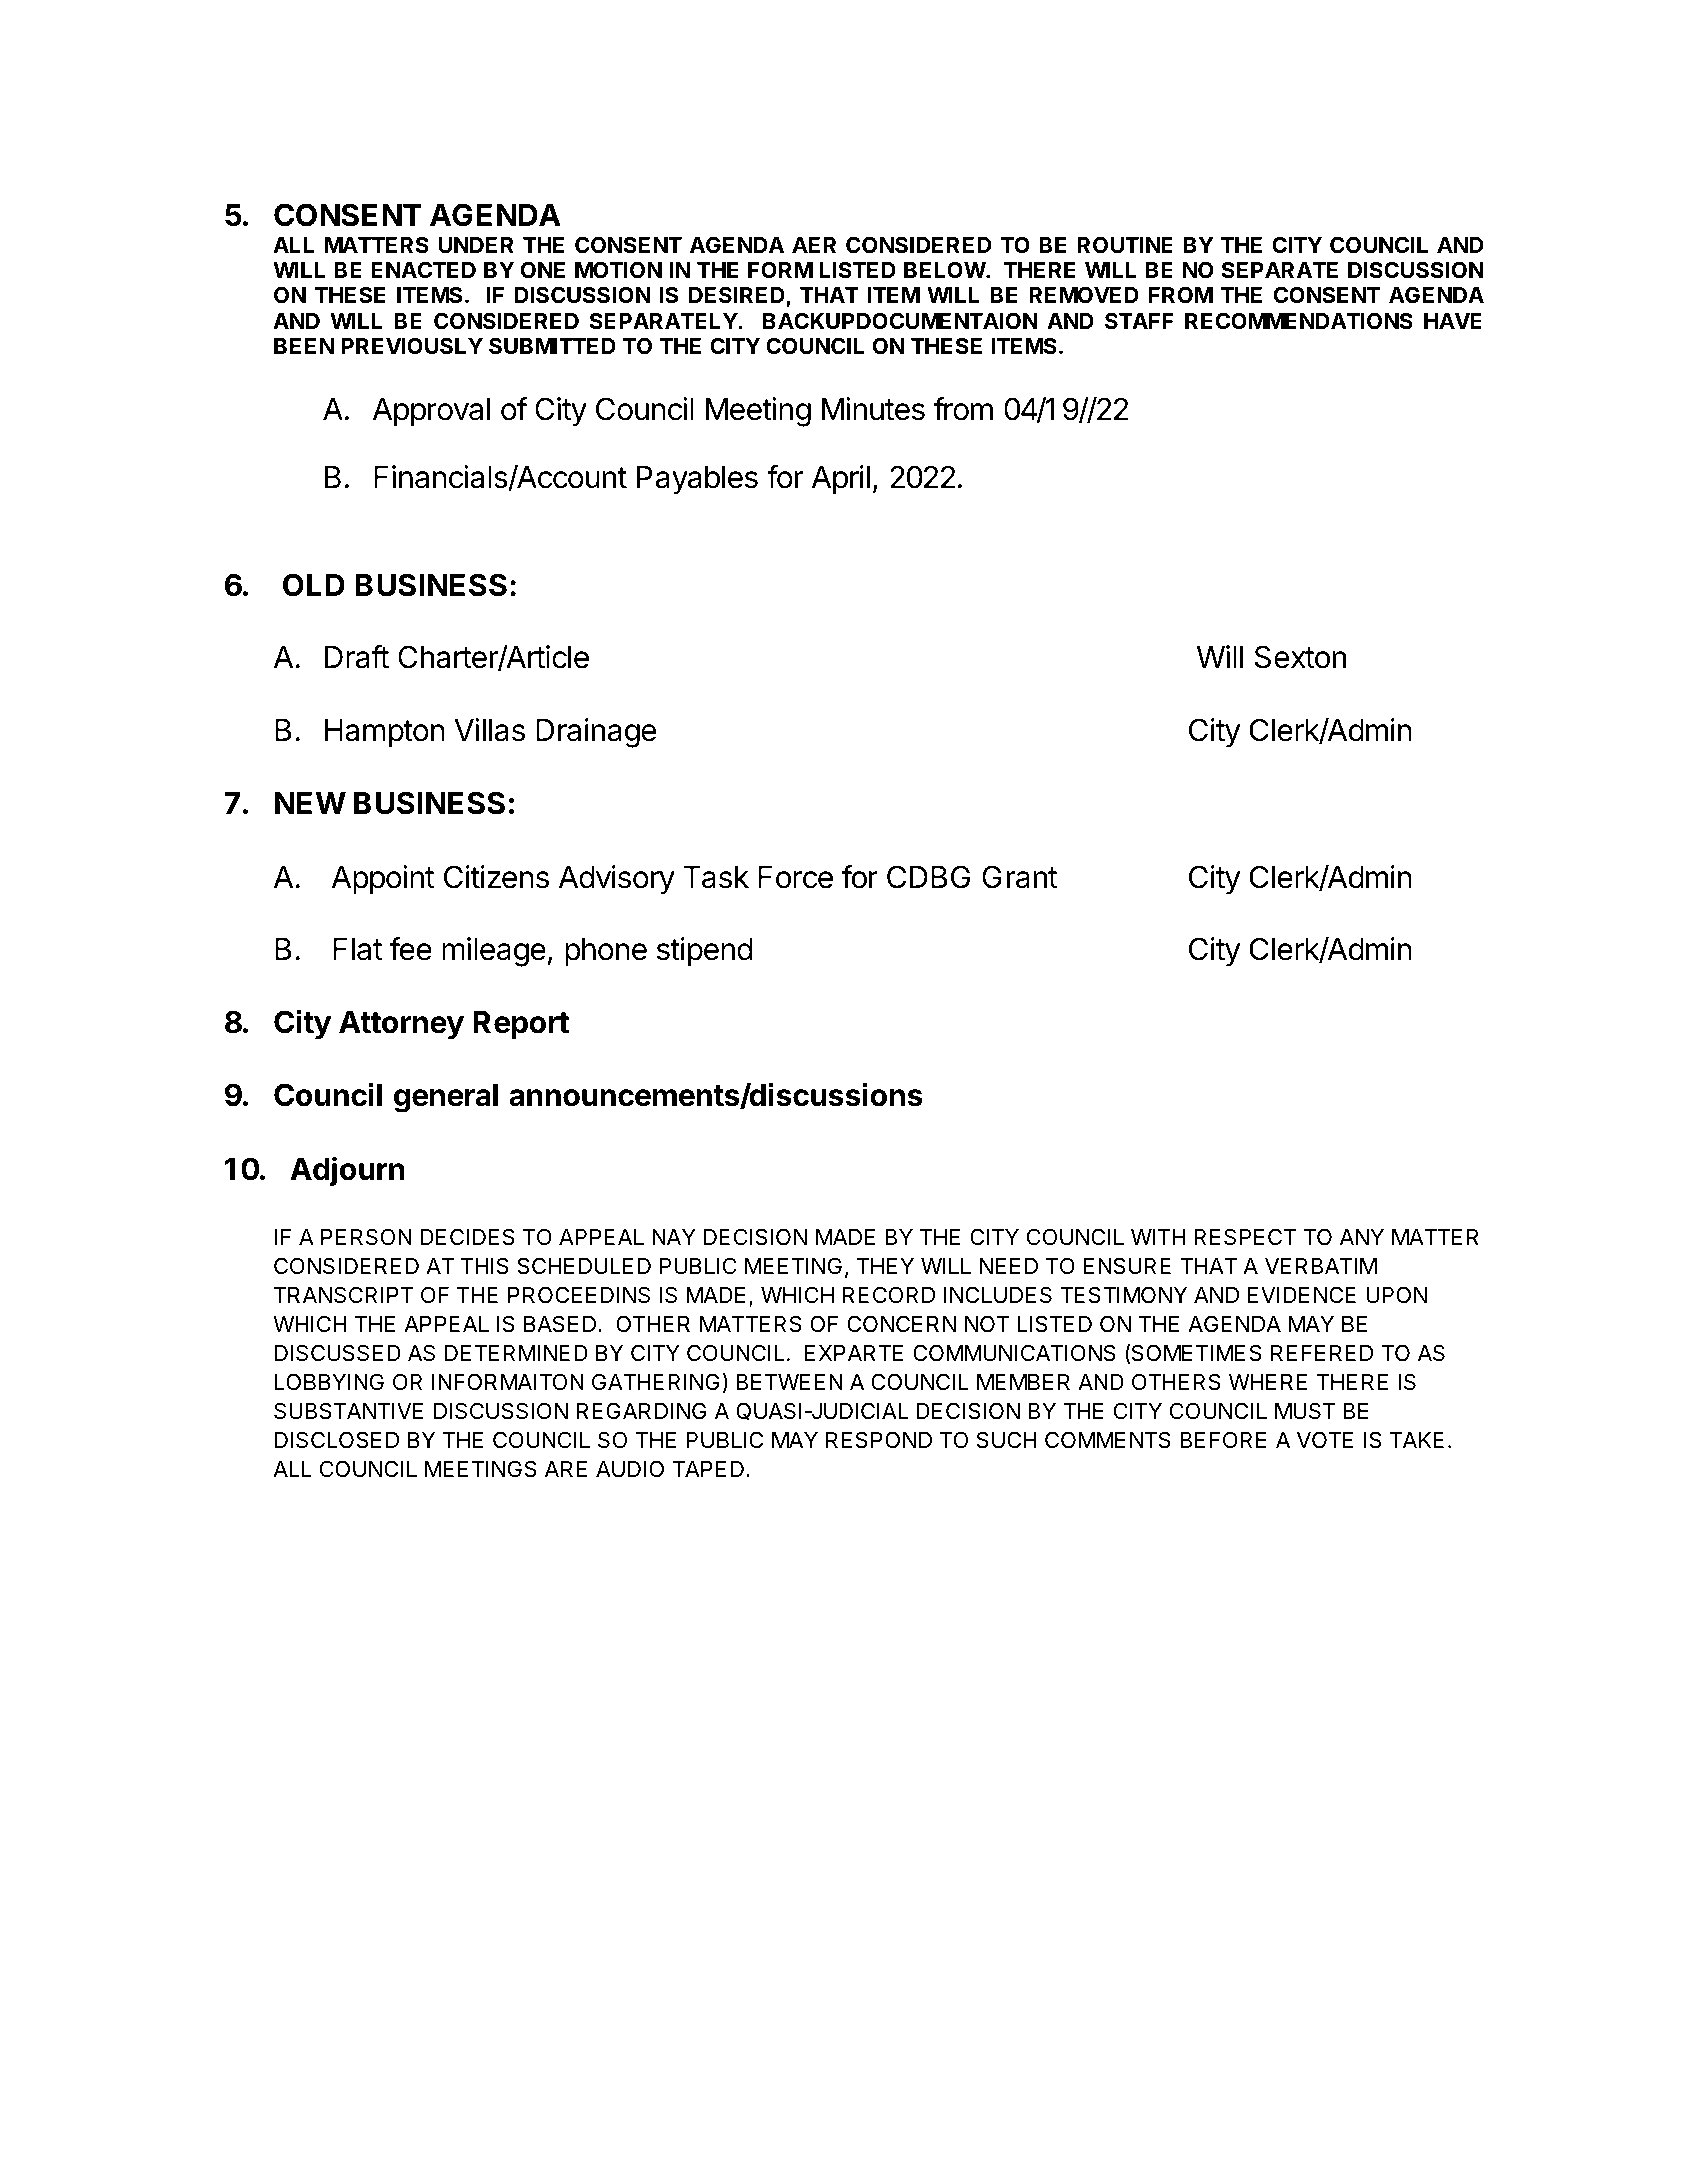  I want to click on ENACTED, so click(423, 269).
